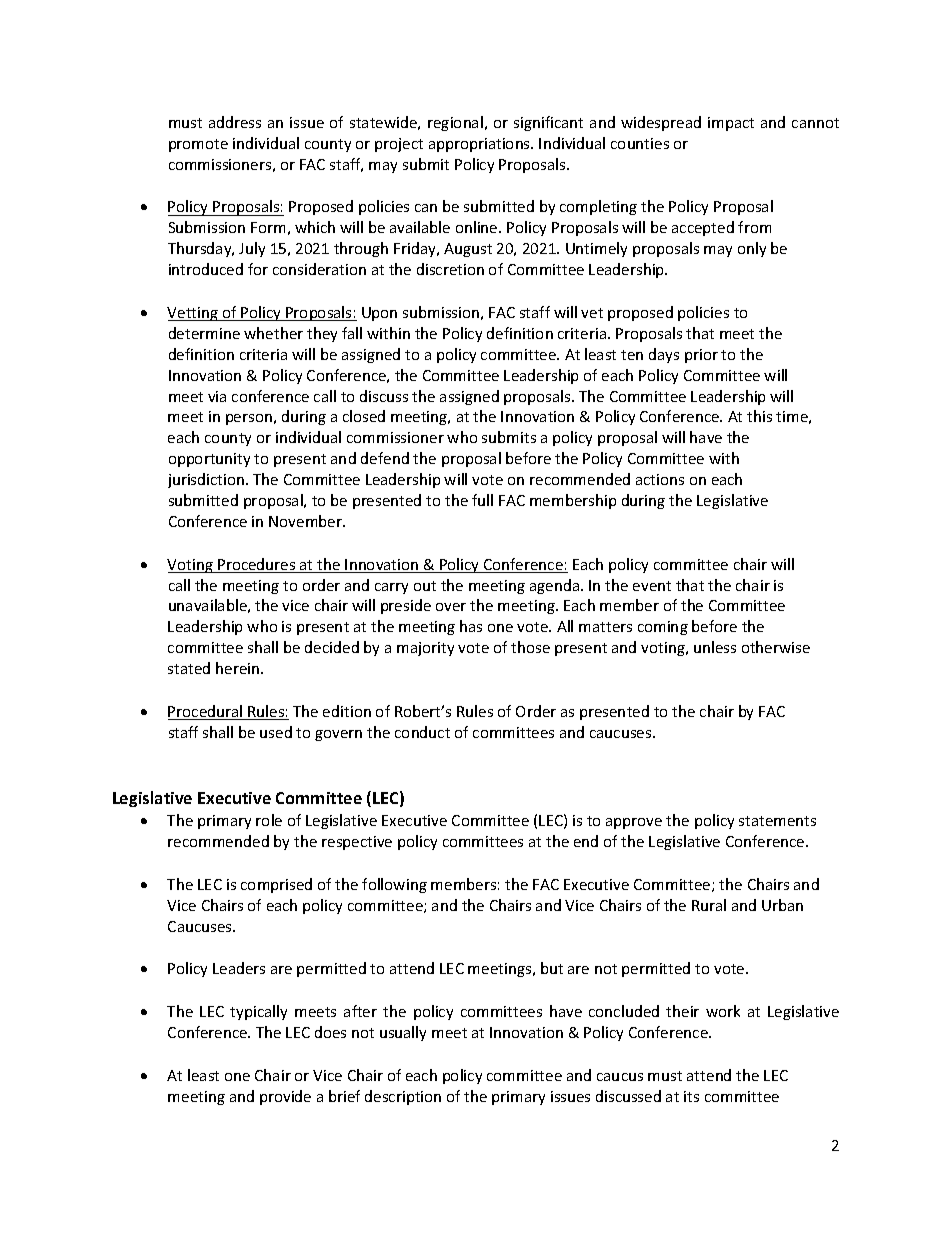 This image has height=1233, width=952. What do you see at coordinates (306, 521) in the image?
I see `November` at bounding box center [306, 521].
